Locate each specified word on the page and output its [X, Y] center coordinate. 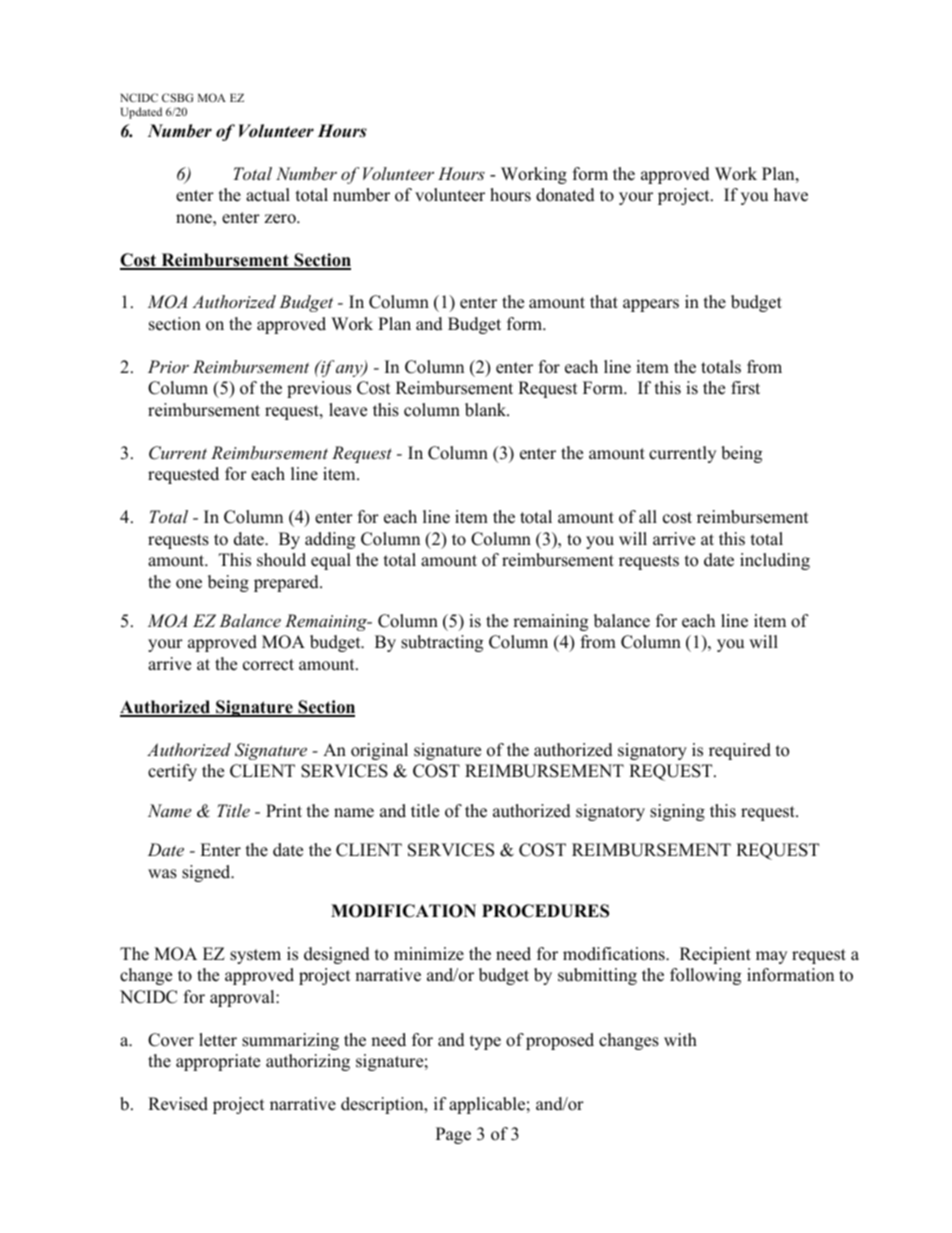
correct [268, 665]
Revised [178, 1104]
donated [565, 195]
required [740, 751]
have [791, 195]
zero [281, 219]
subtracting [442, 643]
